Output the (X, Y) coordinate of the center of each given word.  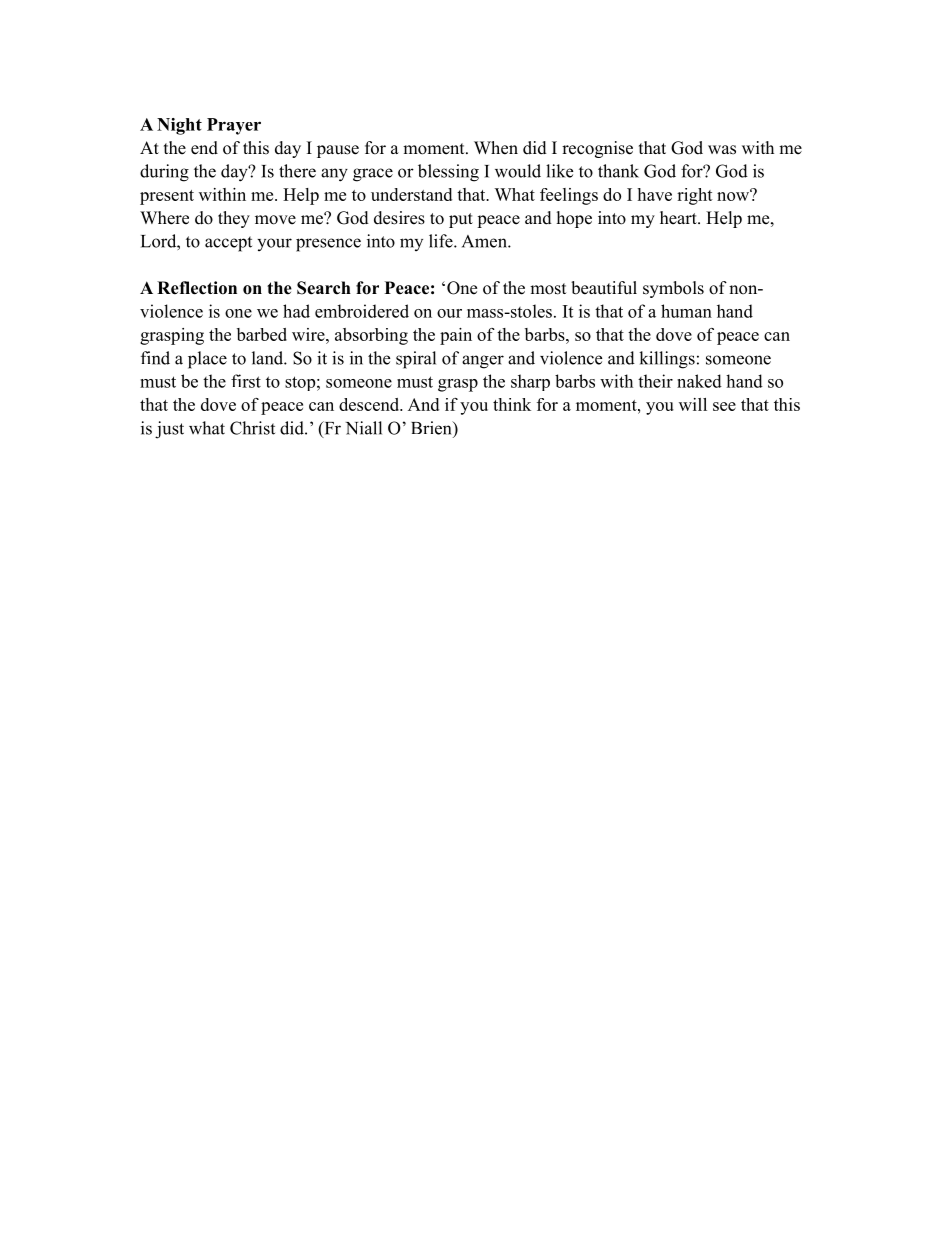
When (496, 148)
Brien (432, 428)
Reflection (197, 288)
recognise (597, 149)
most (548, 289)
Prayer (234, 126)
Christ (252, 428)
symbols (673, 289)
